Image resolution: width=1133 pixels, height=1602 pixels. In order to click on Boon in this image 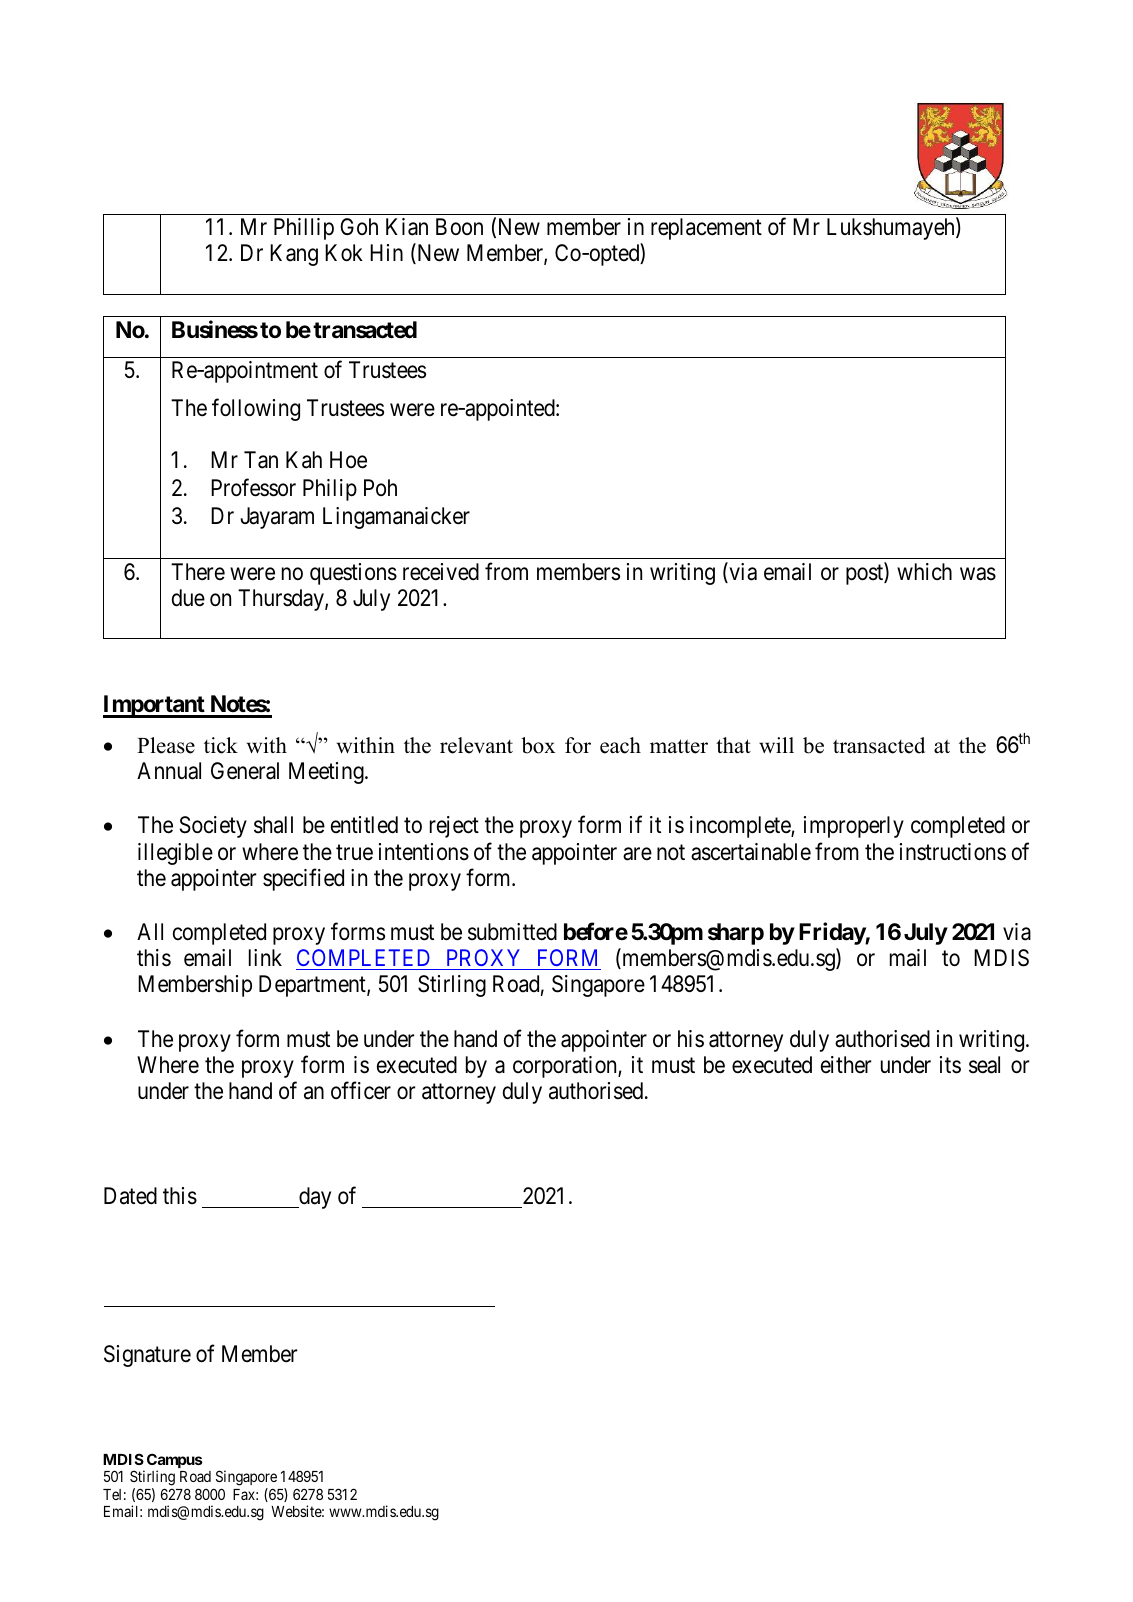, I will do `click(459, 226)`.
